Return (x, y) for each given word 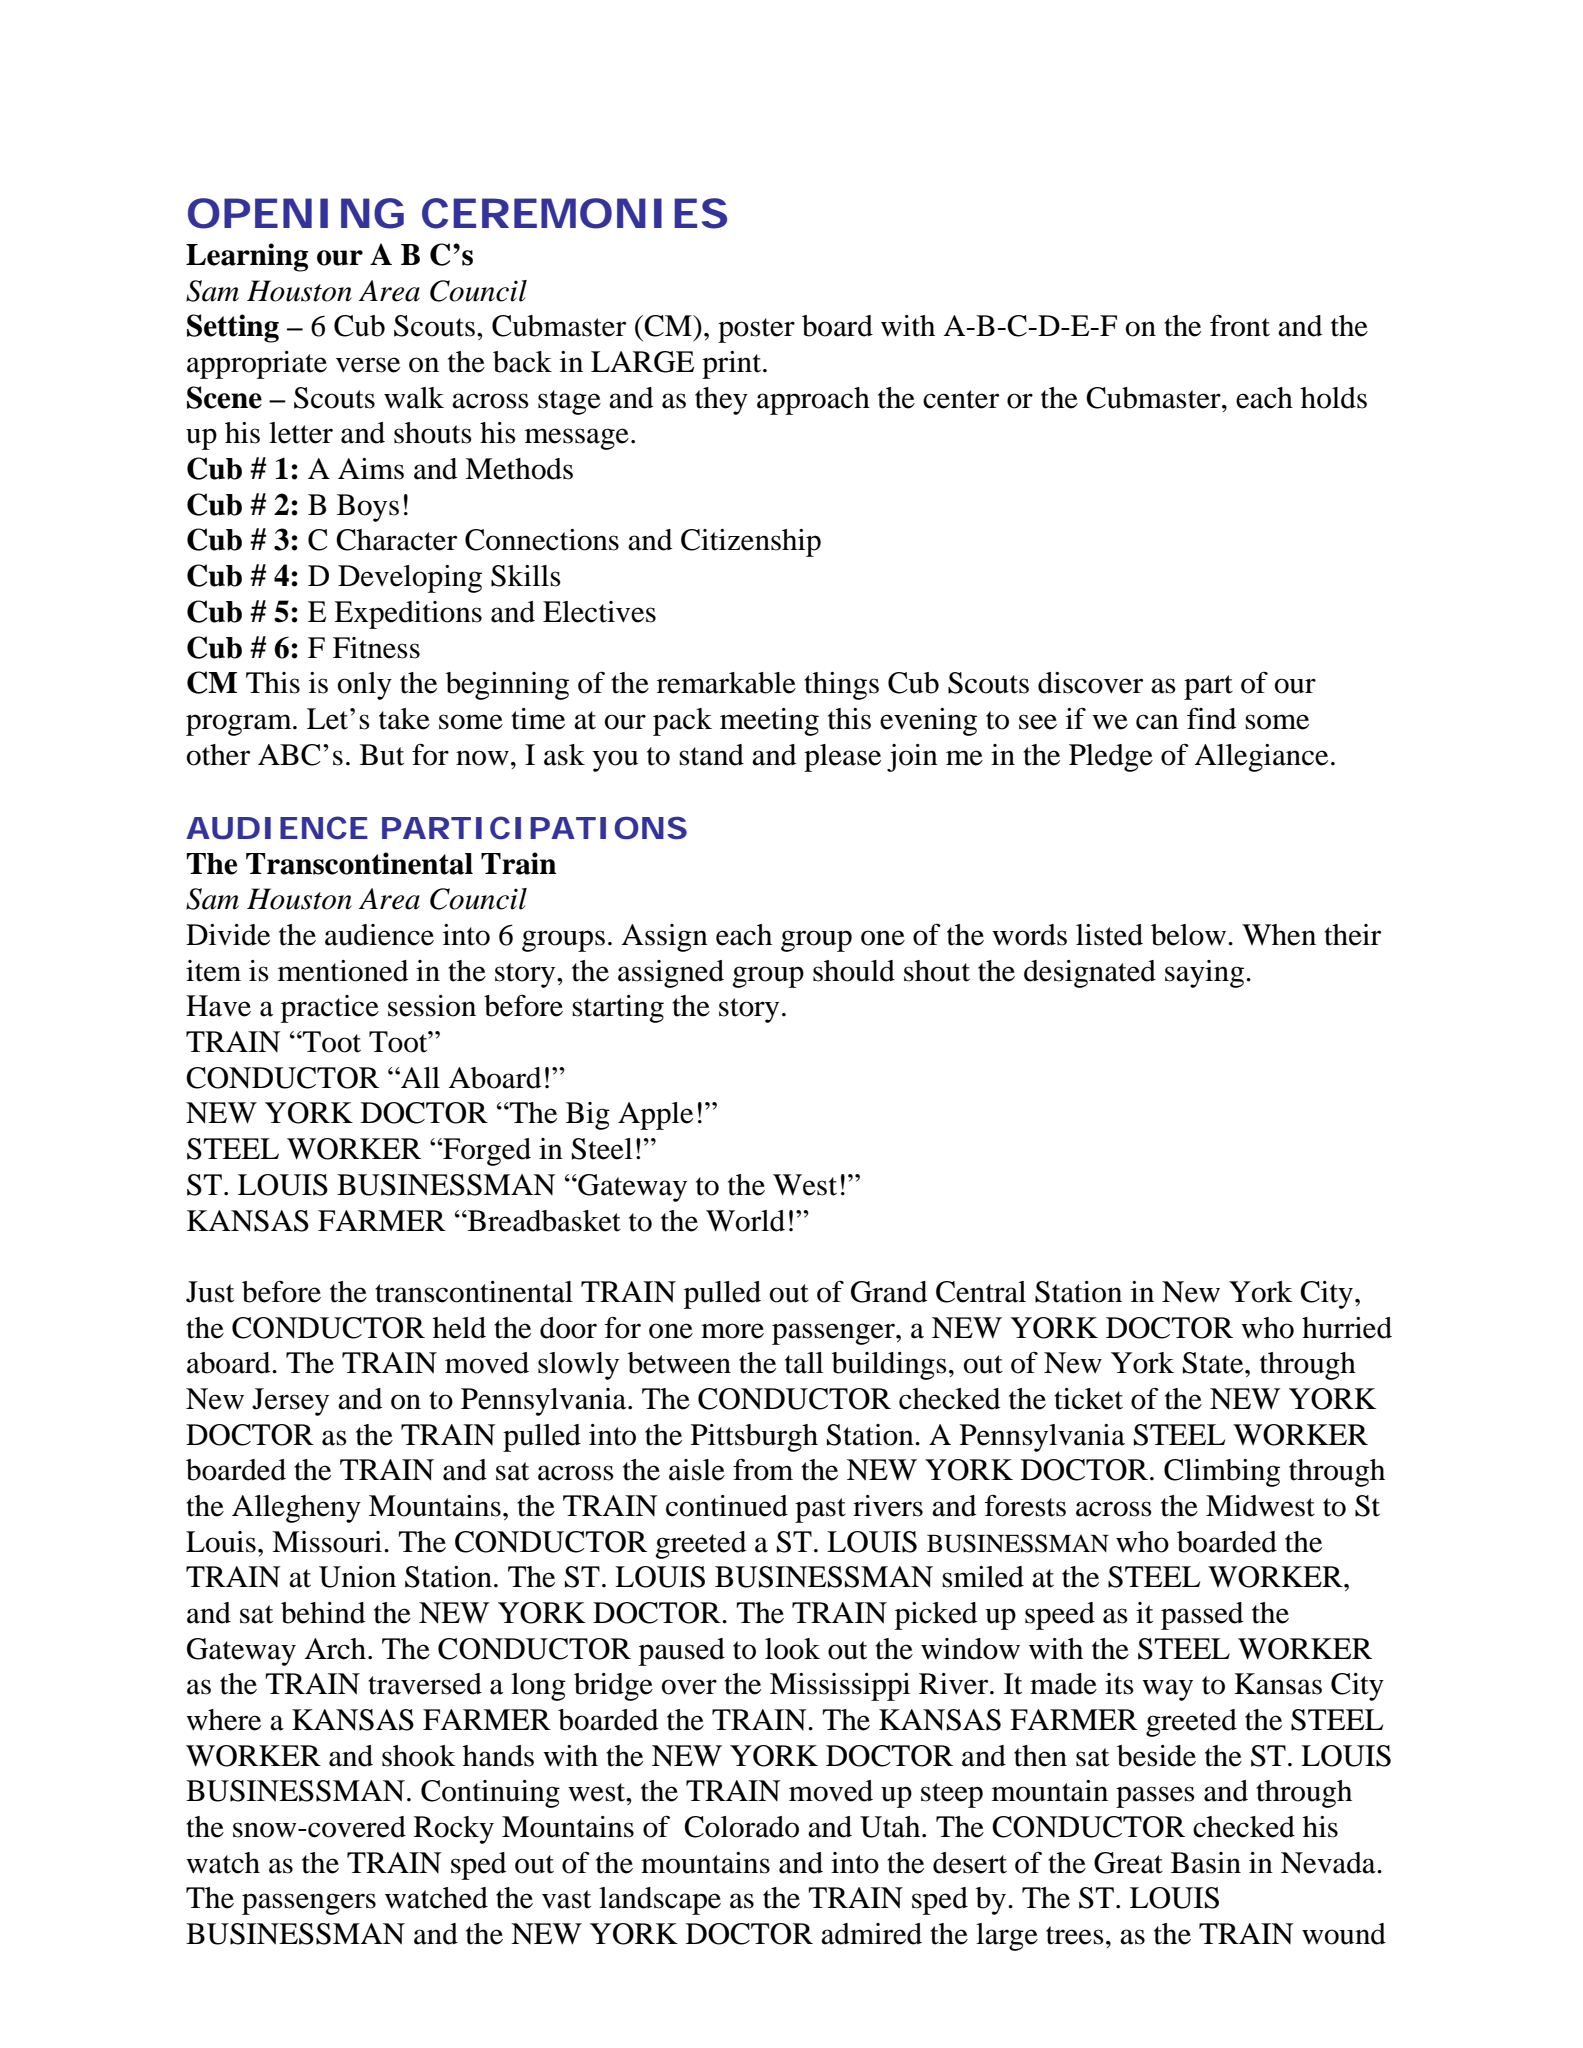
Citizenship (751, 543)
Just (210, 1292)
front (1240, 325)
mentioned (343, 971)
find (1211, 718)
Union (357, 1577)
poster (756, 330)
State (1214, 1363)
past (820, 1510)
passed (1202, 1616)
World (745, 1221)
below (1188, 935)
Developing (410, 579)
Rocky (454, 1830)
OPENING (296, 213)
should (854, 971)
